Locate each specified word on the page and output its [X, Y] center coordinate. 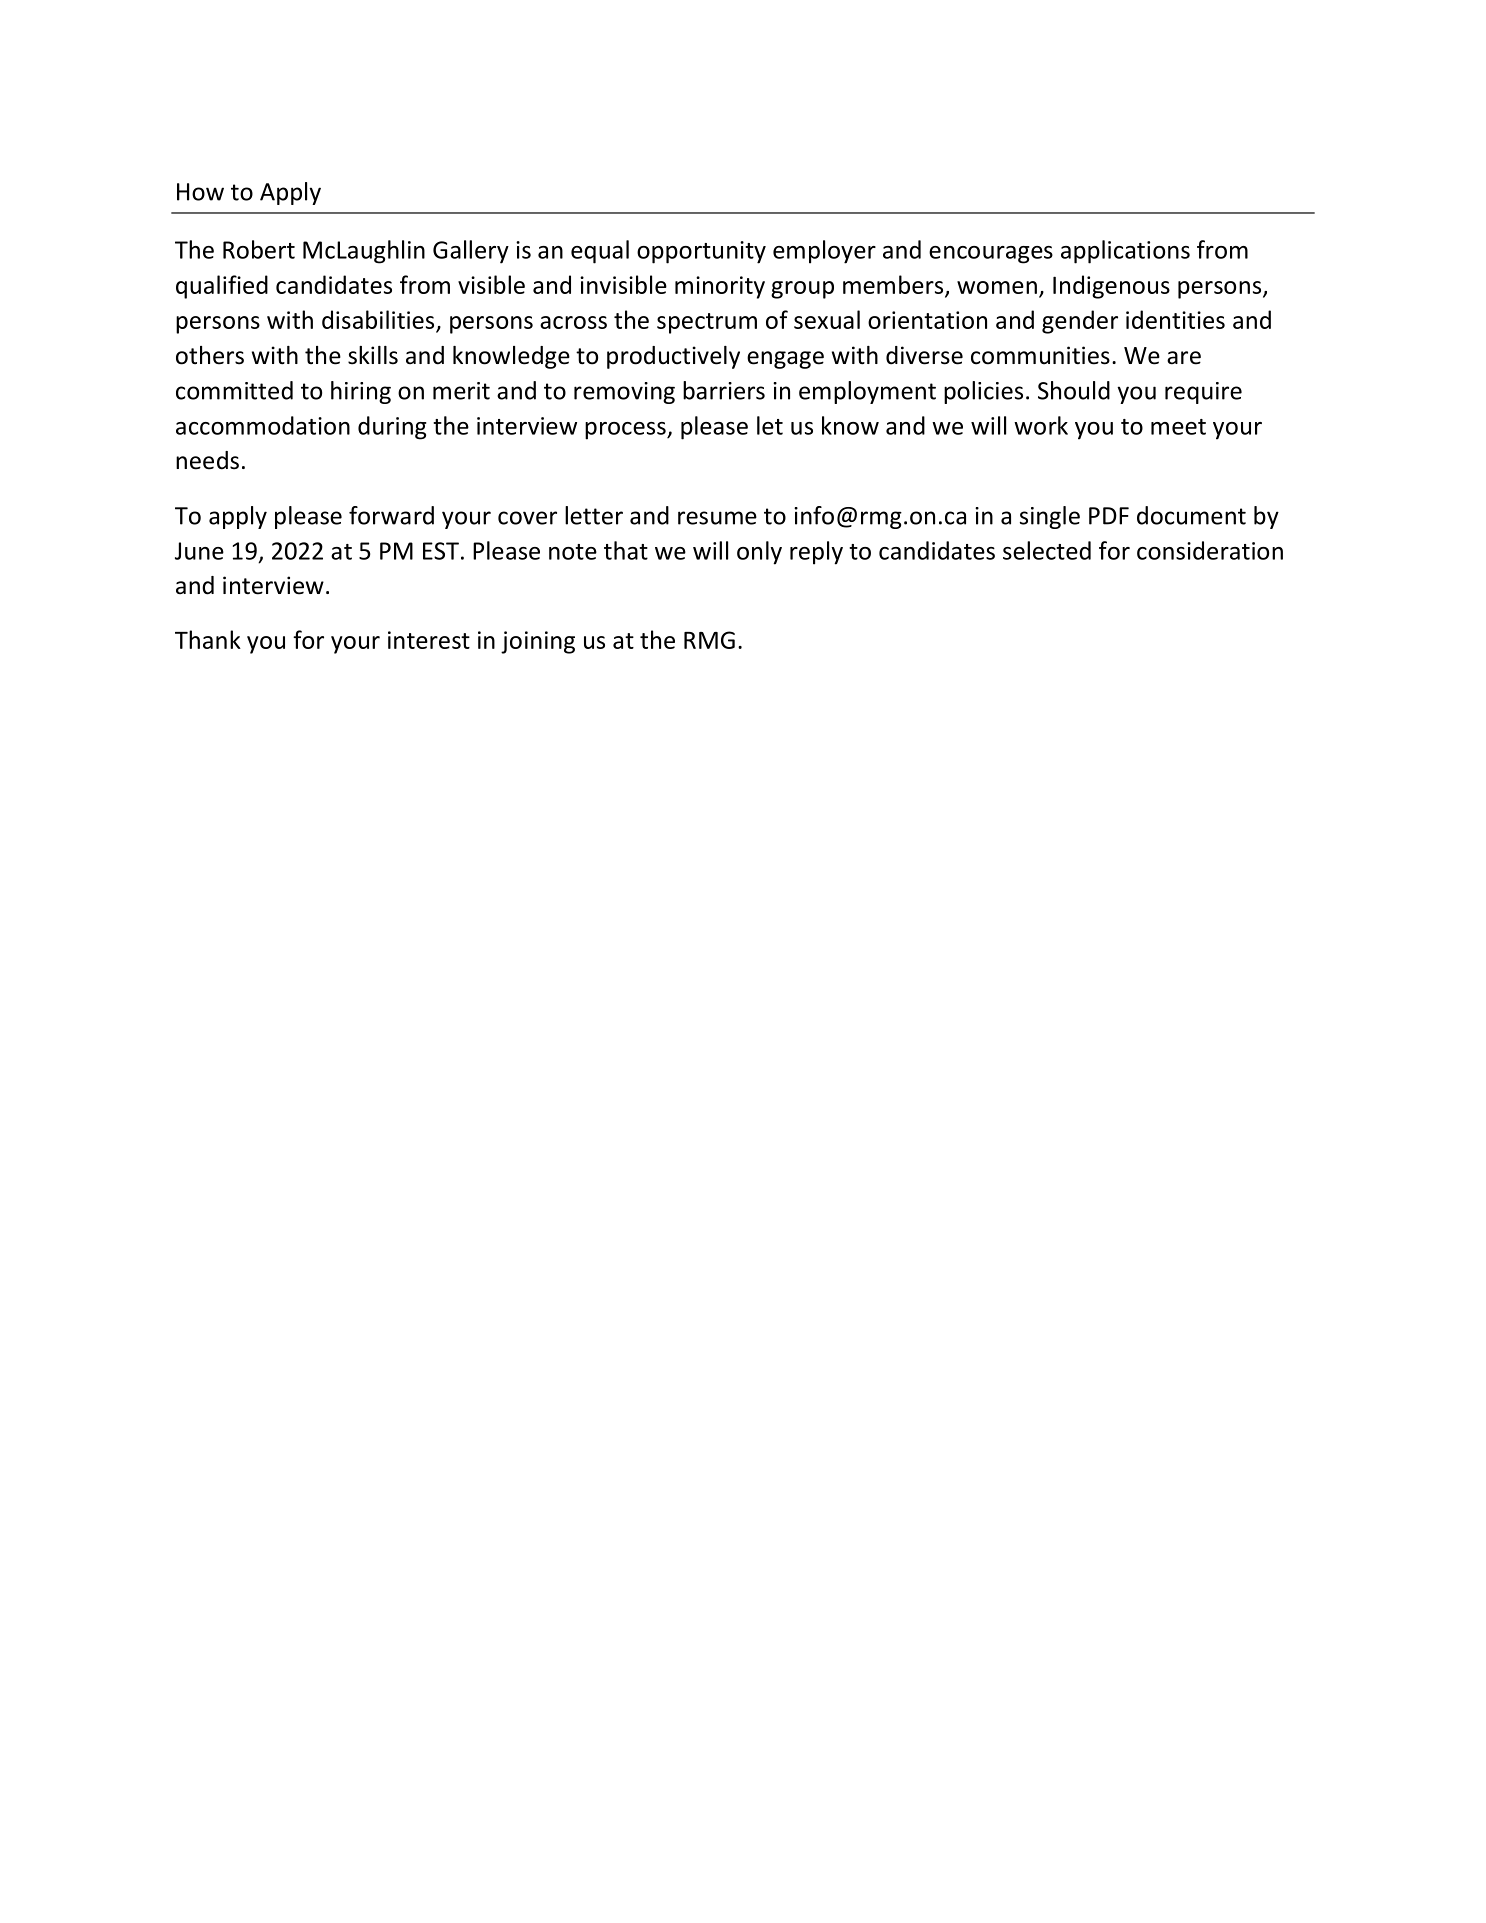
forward [391, 515]
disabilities [378, 319]
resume [717, 518]
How [200, 192]
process [626, 431]
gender [1080, 322]
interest [429, 640]
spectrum [707, 323]
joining [538, 642]
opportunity [701, 252]
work [1041, 425]
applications [1125, 252]
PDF [1109, 516]
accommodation [263, 425]
